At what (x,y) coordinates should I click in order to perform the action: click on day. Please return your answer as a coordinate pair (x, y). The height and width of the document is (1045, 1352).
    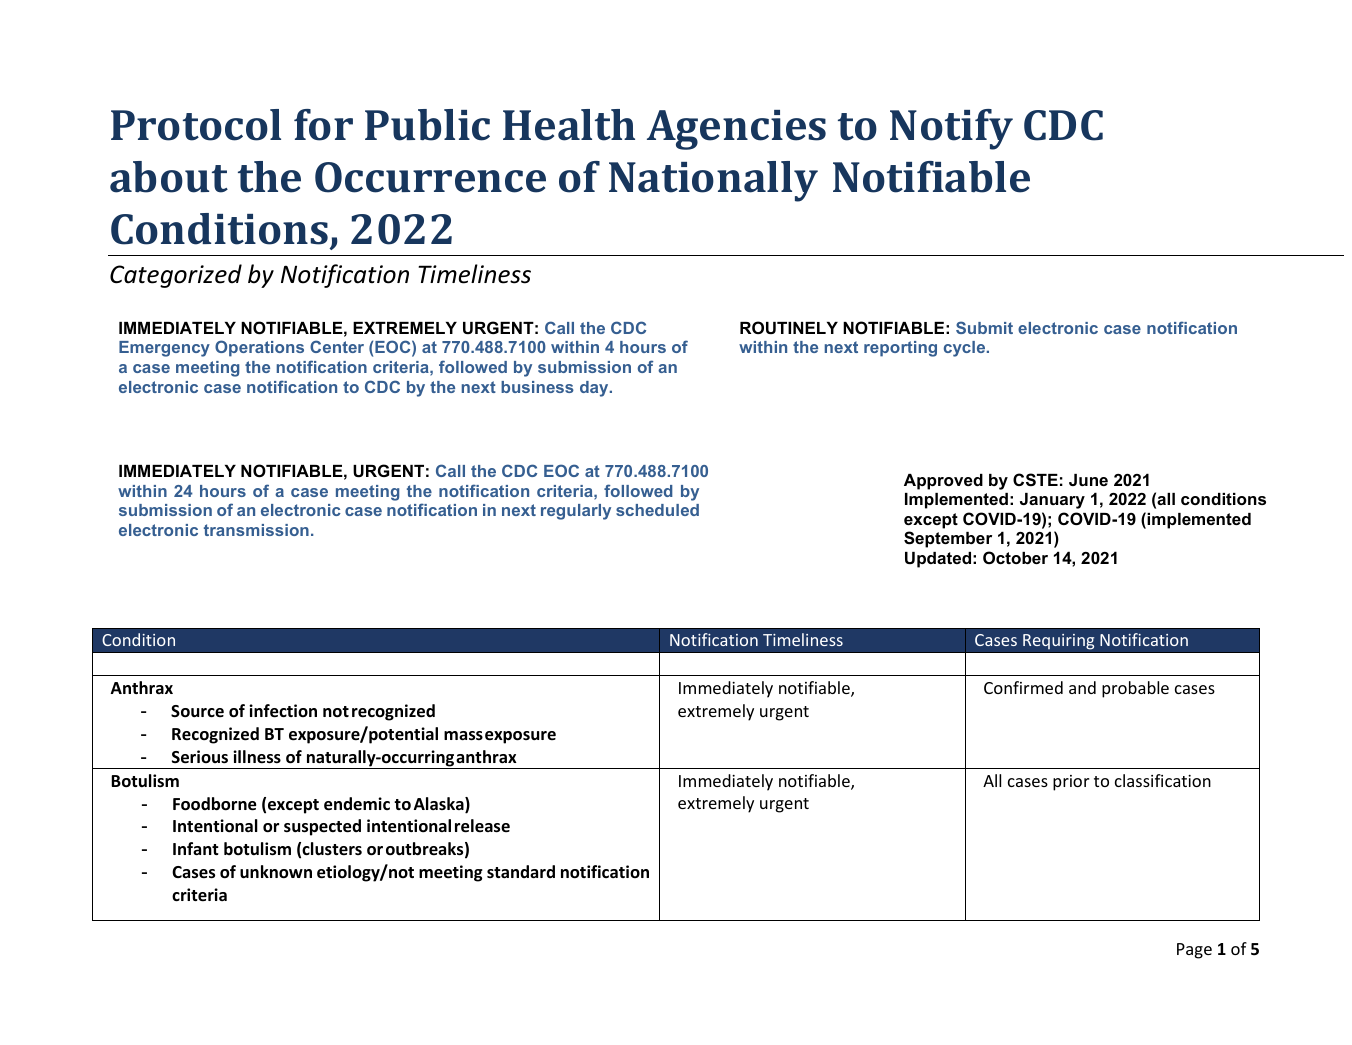
    Looking at the image, I should click on (595, 389).
